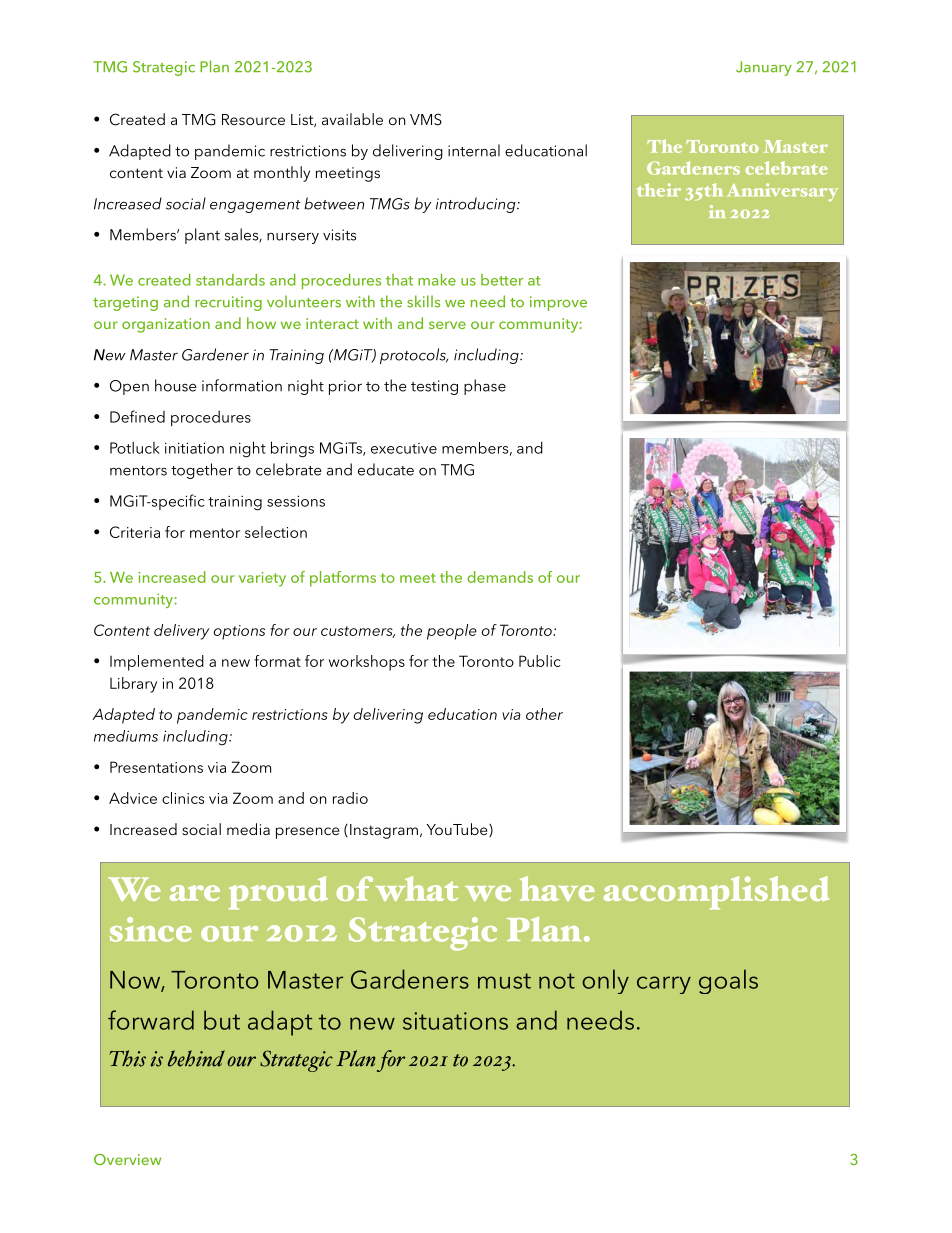 This document has width=952, height=1233. What do you see at coordinates (426, 119) in the document?
I see `VMS` at bounding box center [426, 119].
